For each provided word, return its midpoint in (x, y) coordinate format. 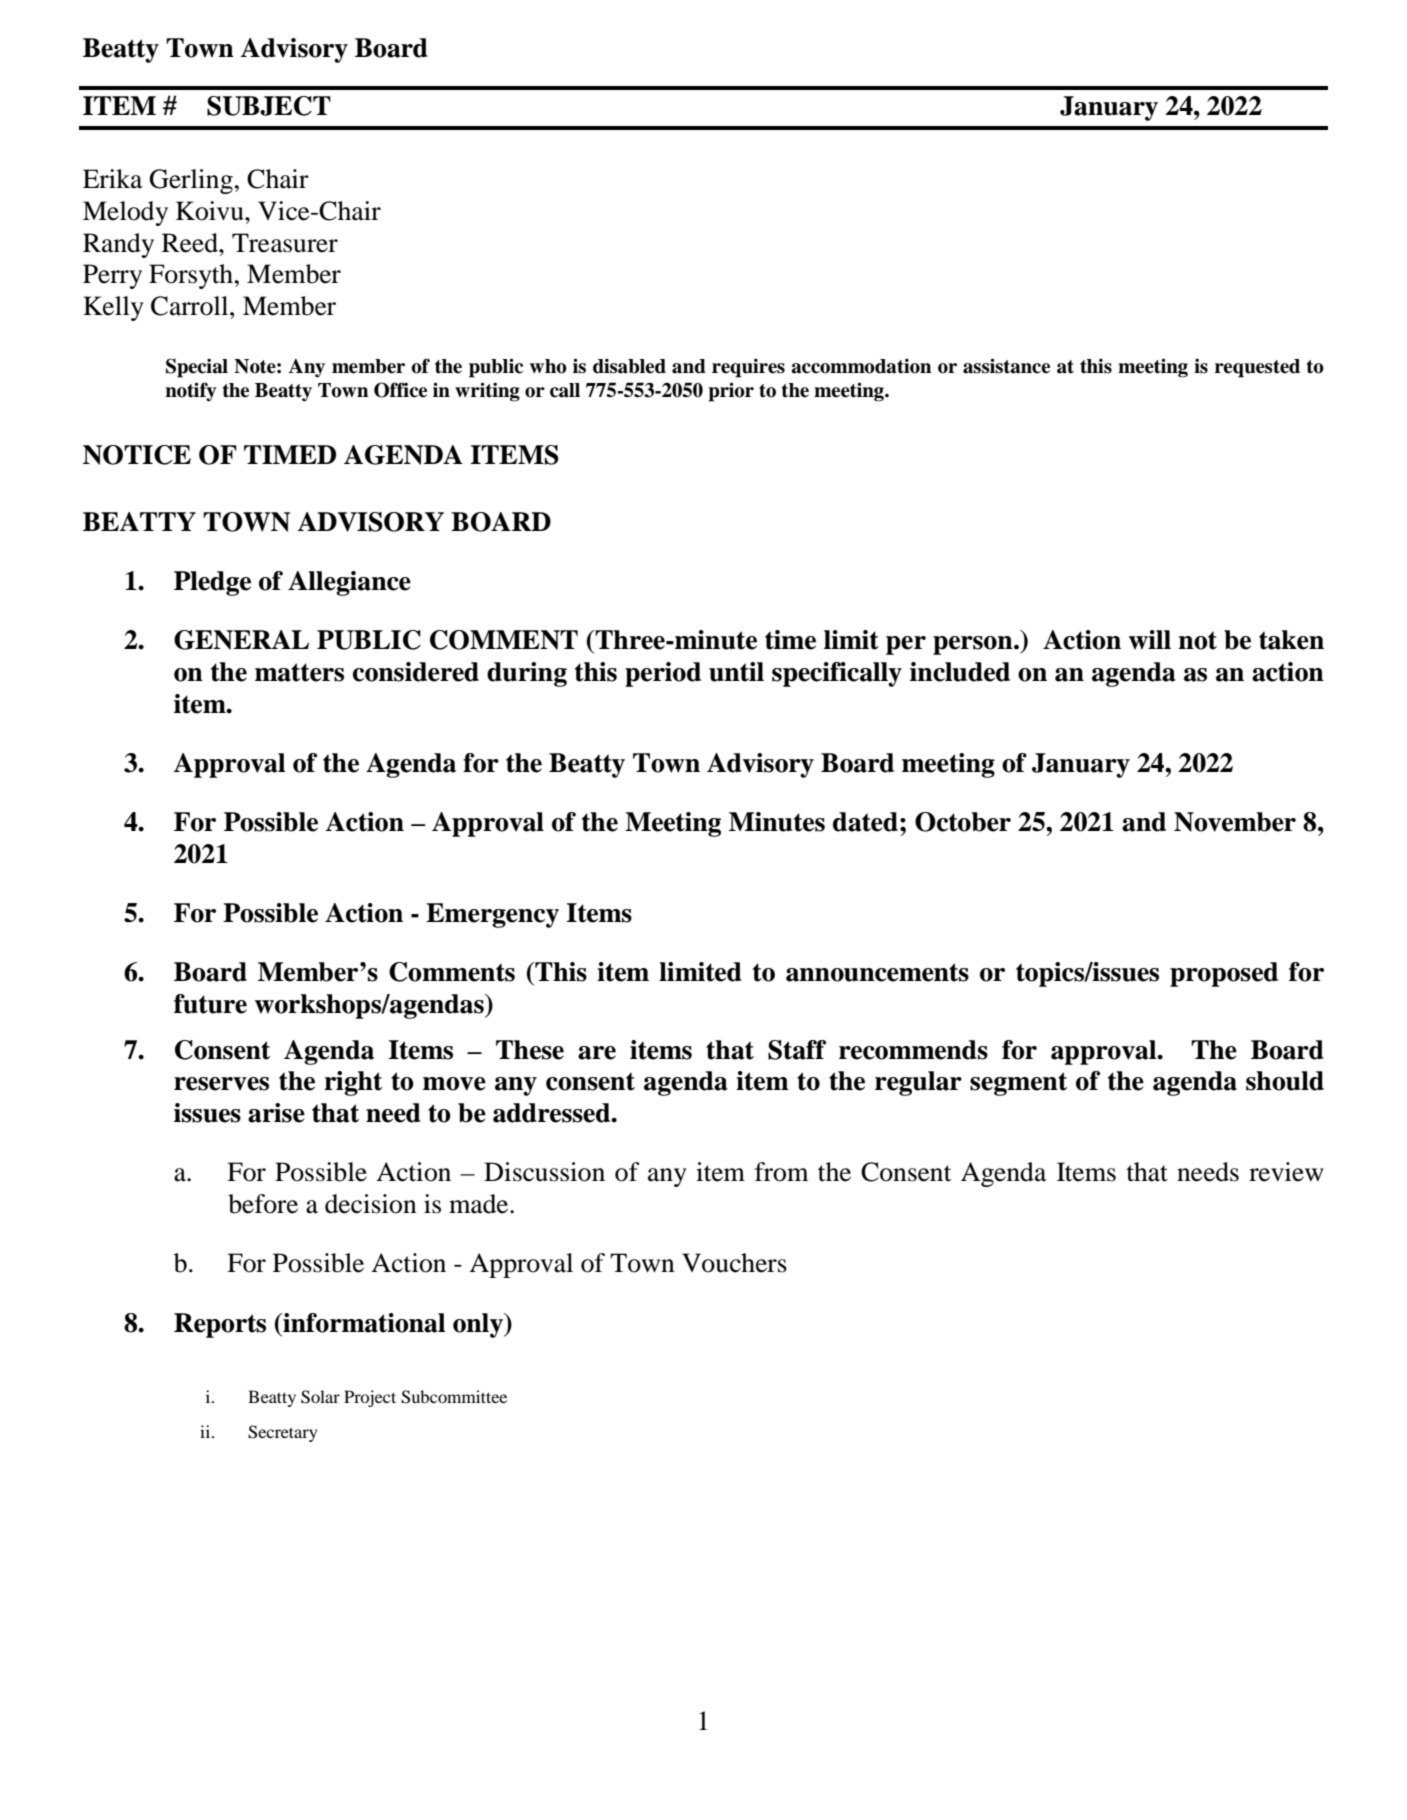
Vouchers (734, 1263)
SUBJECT (269, 106)
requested (1257, 368)
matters (299, 672)
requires (748, 368)
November (1235, 822)
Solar (320, 1397)
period (663, 674)
